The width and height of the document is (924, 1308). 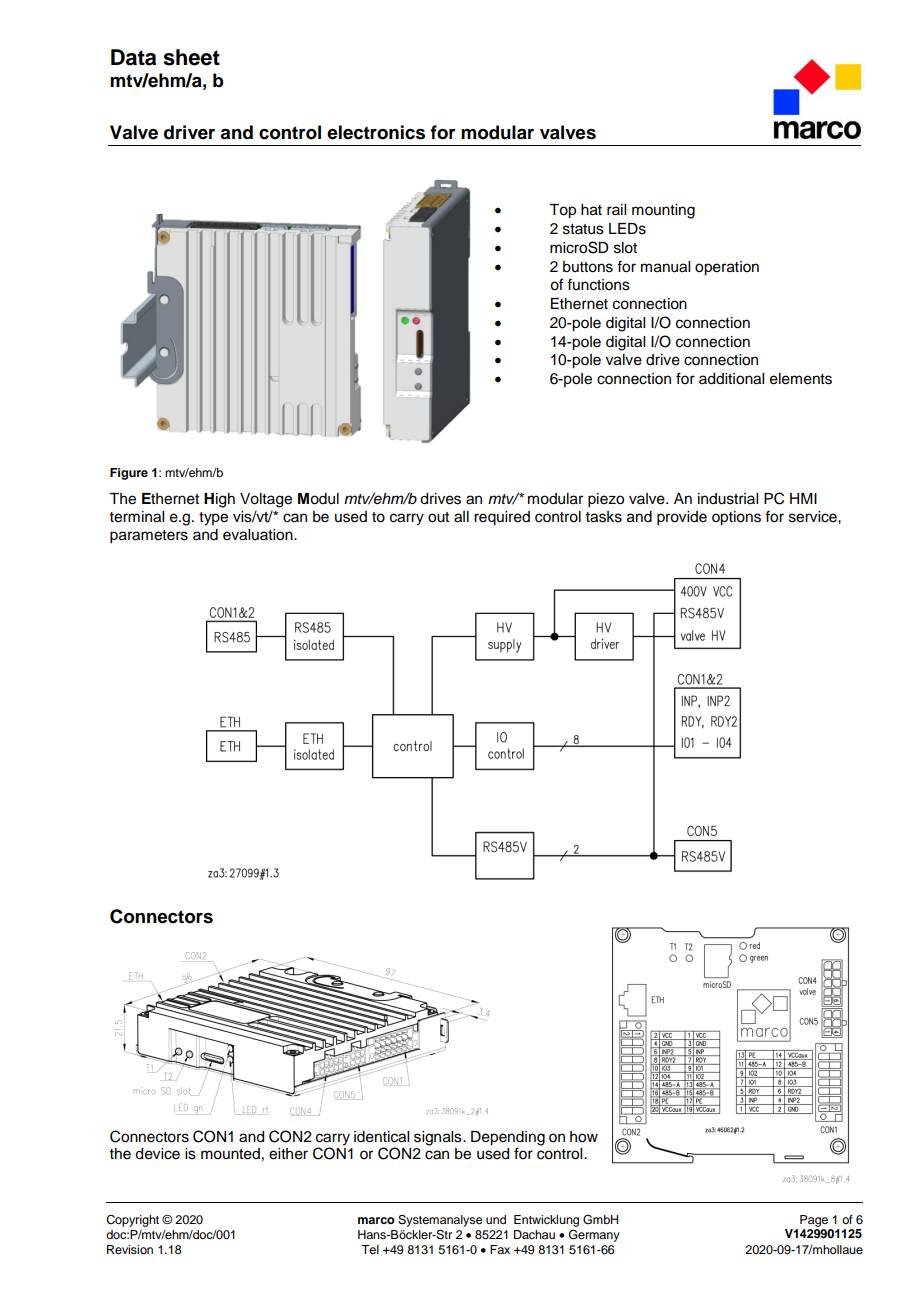 What do you see at coordinates (259, 535) in the document?
I see `evaluation` at bounding box center [259, 535].
